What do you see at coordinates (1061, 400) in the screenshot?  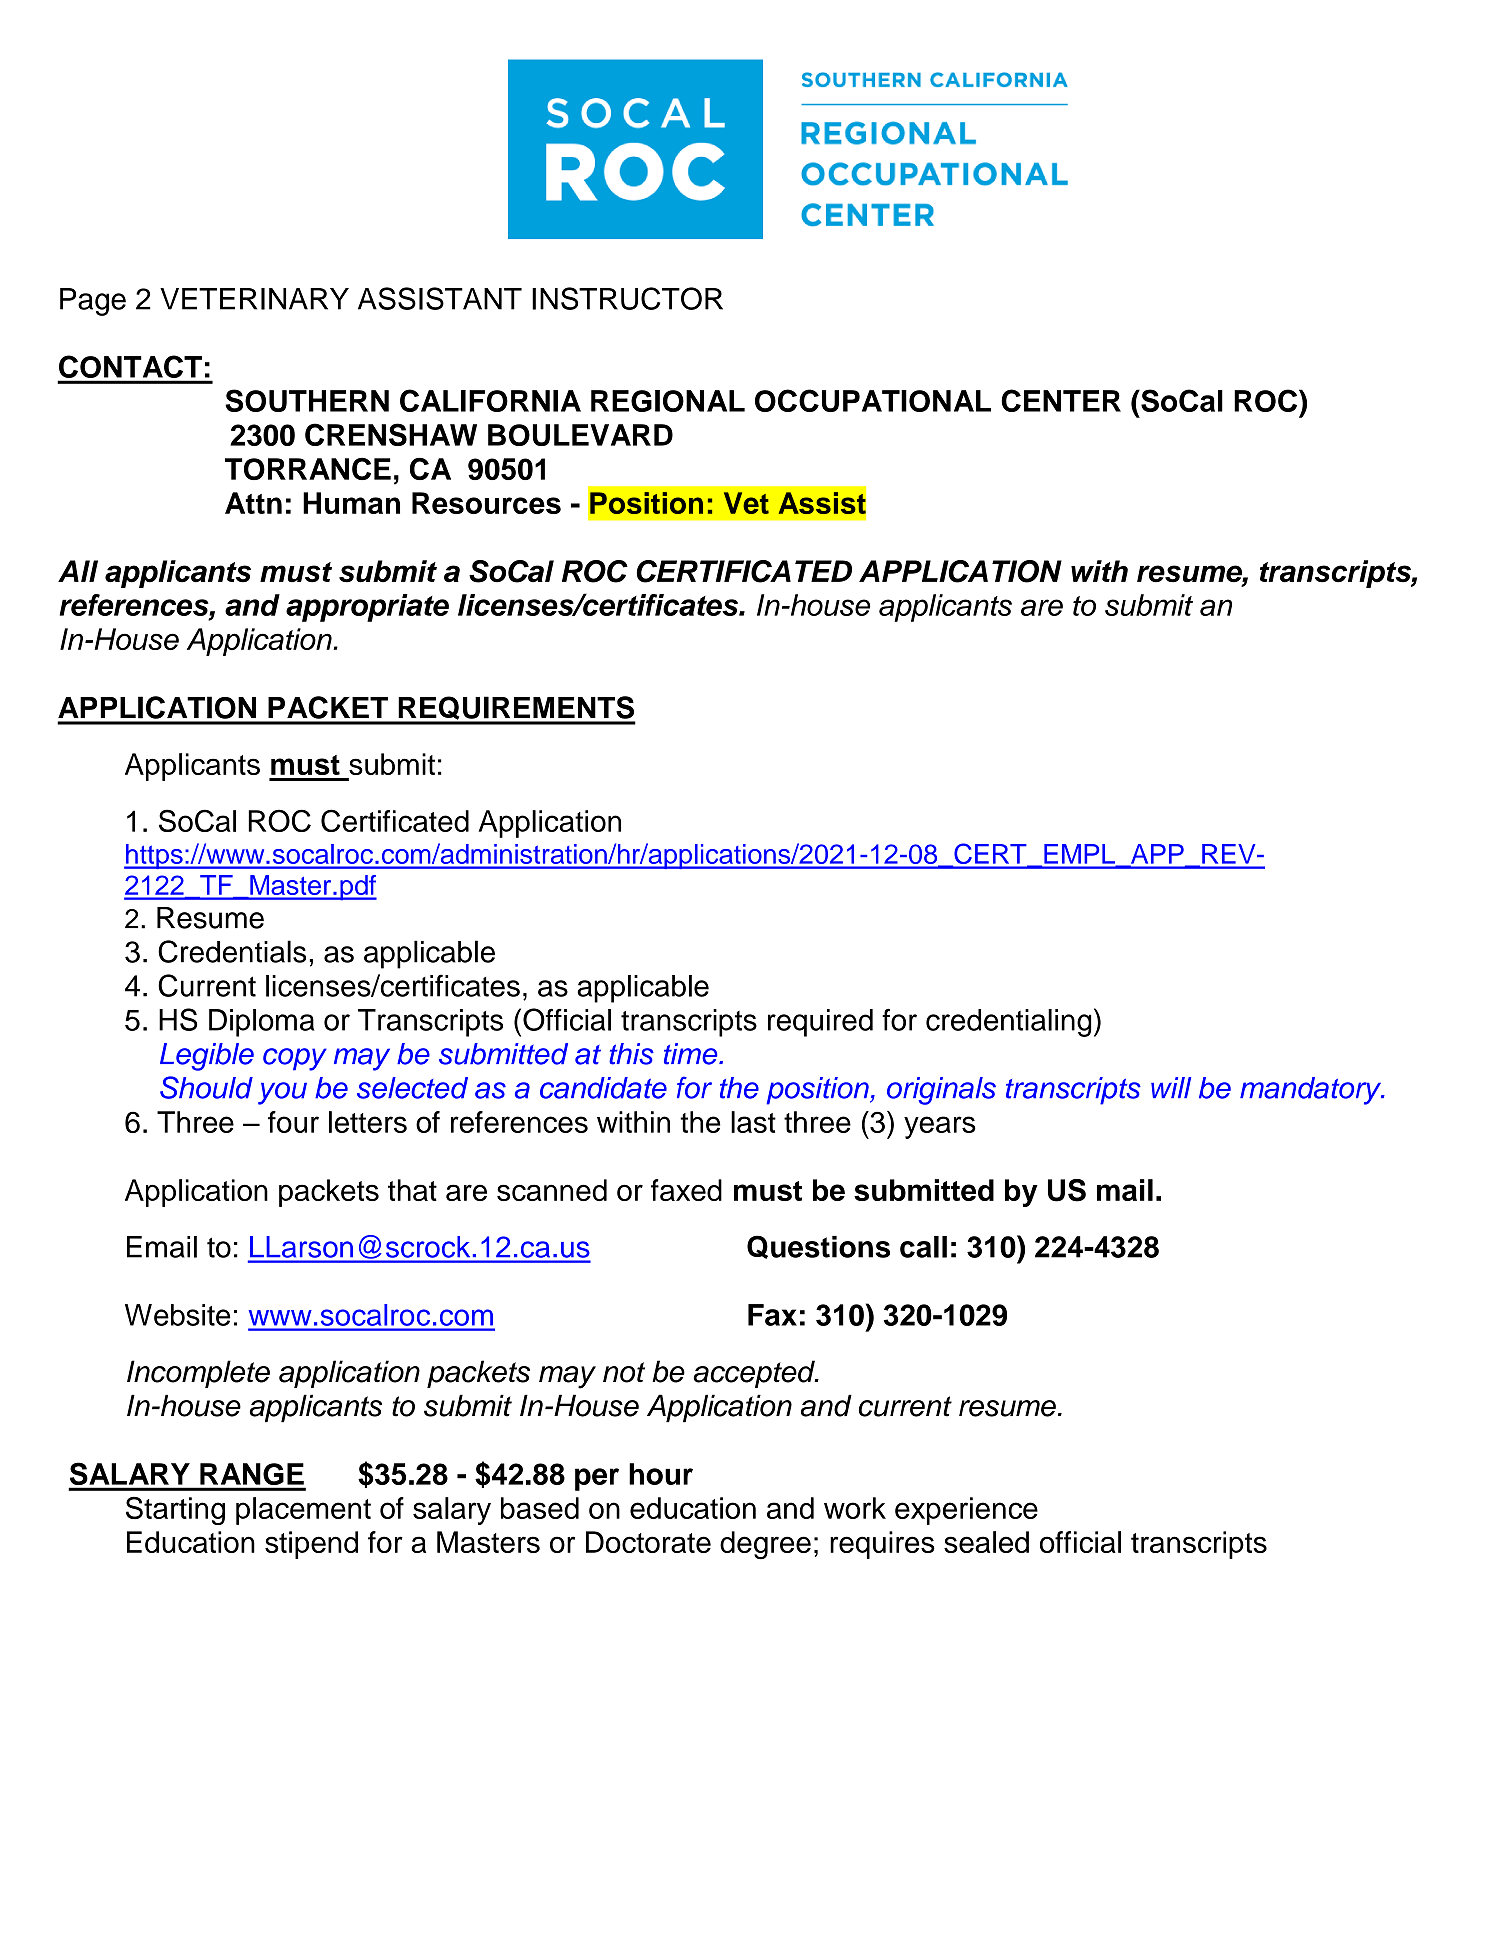 I see `CENTER` at bounding box center [1061, 400].
